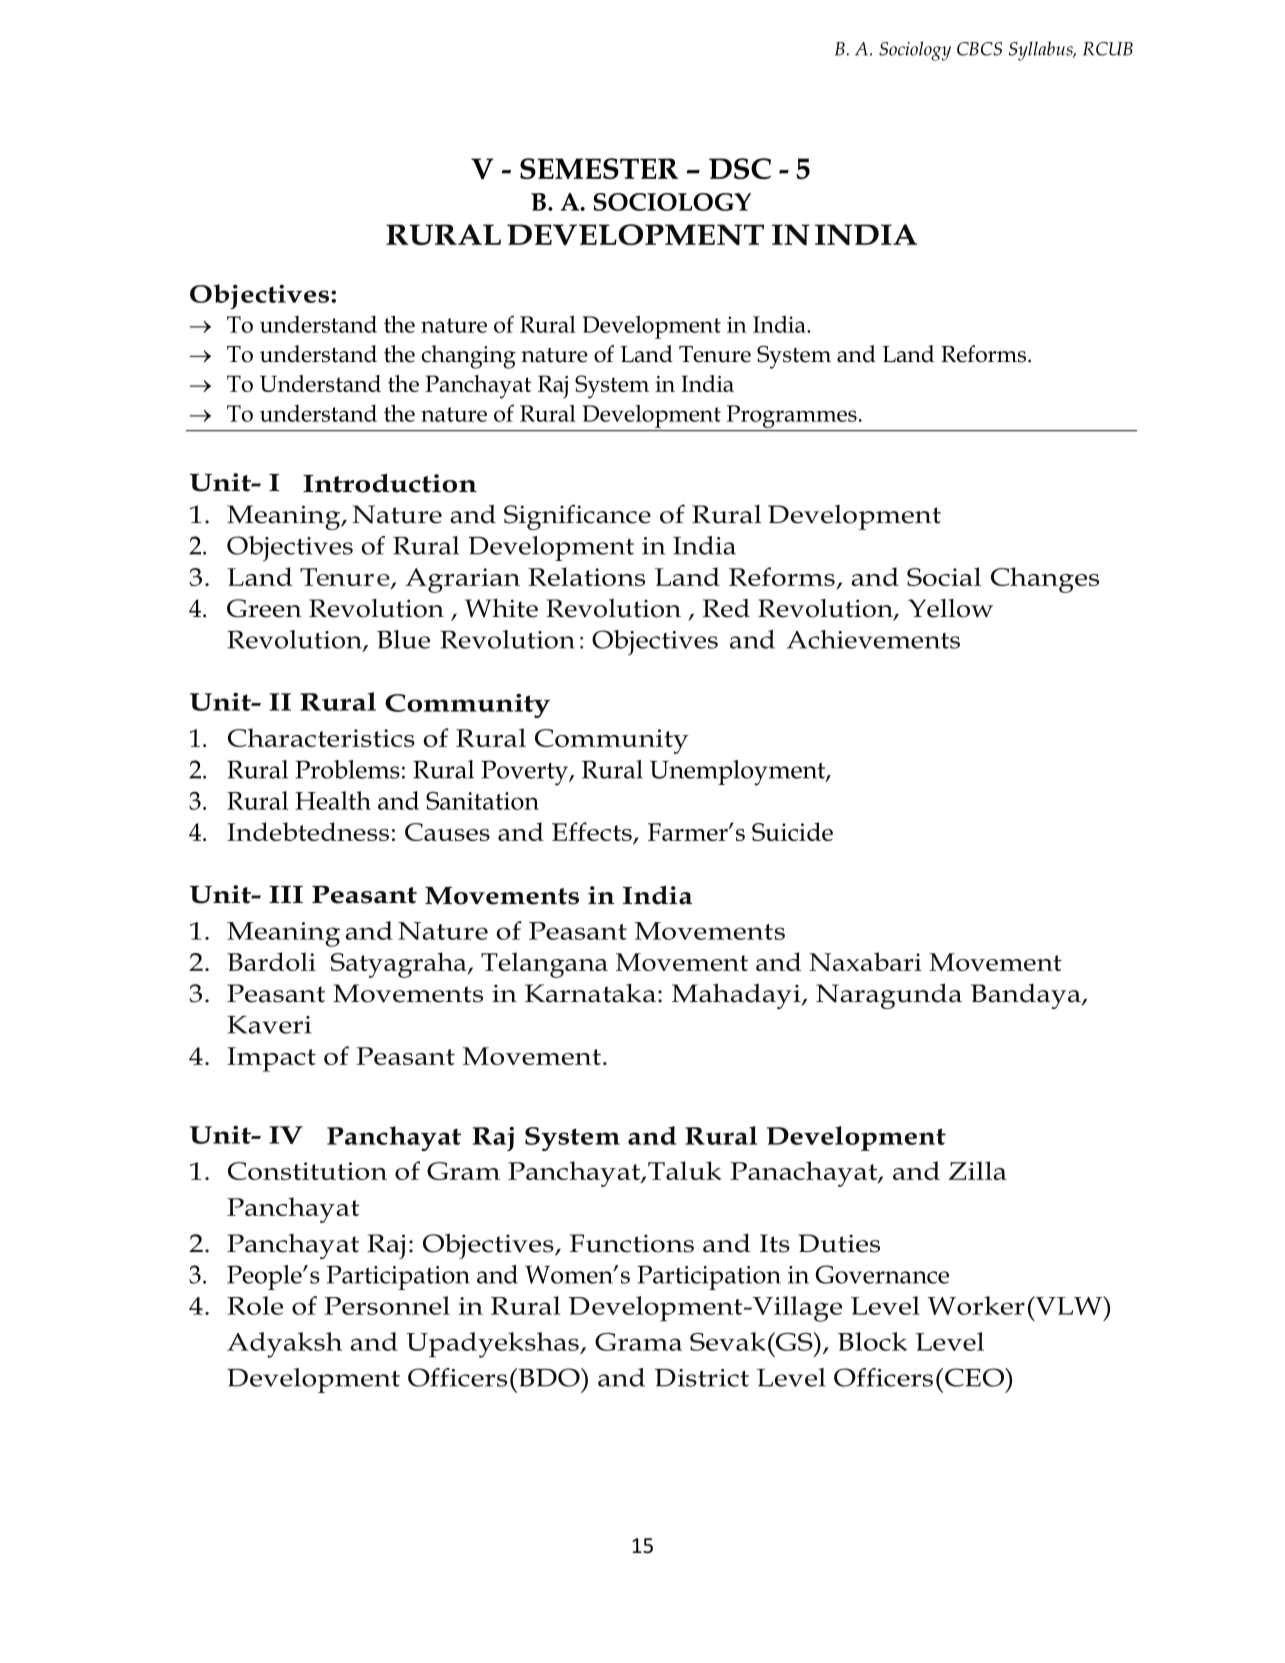  I want to click on CBCS, so click(979, 49).
